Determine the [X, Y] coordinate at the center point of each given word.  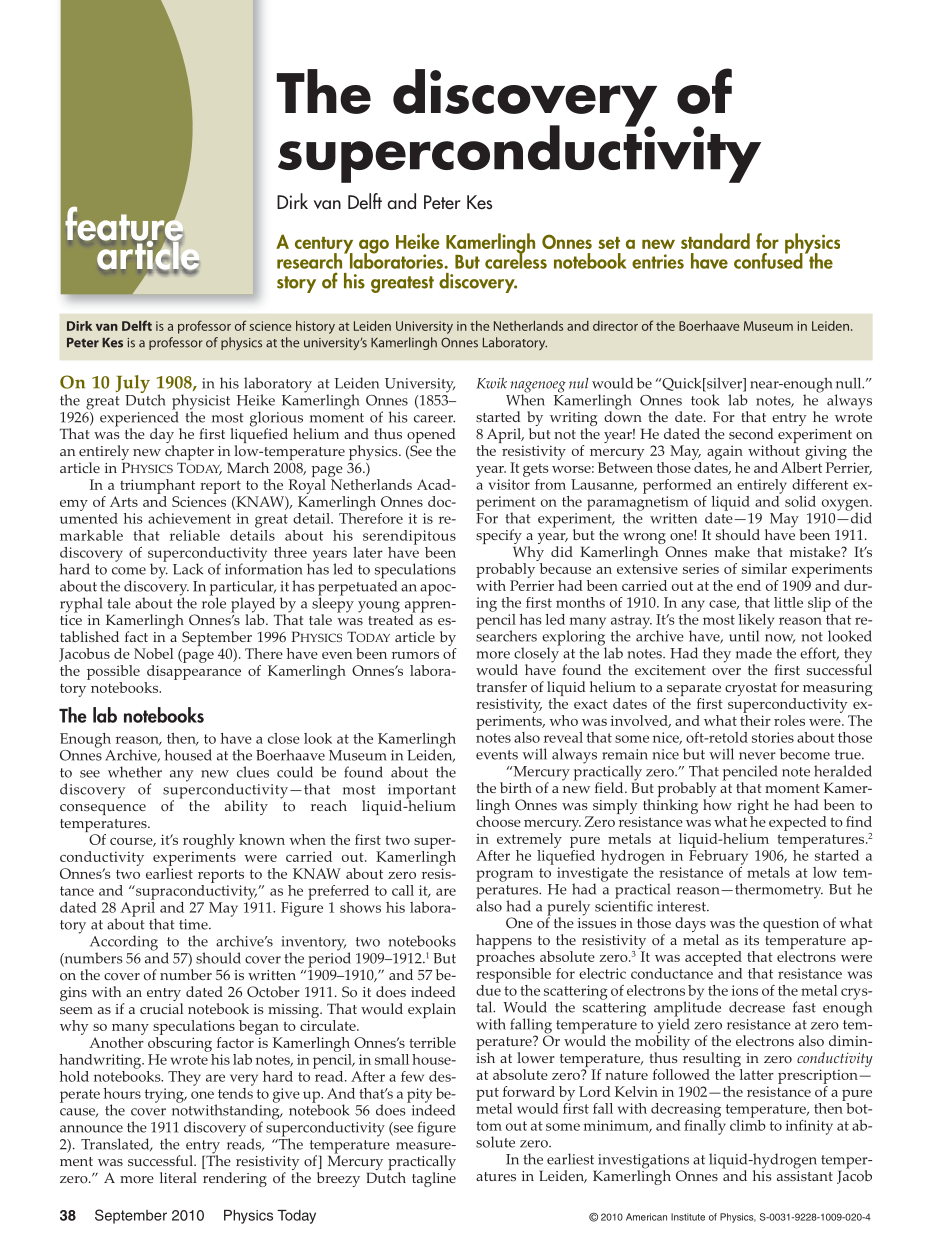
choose [498, 821]
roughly [209, 841]
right [753, 808]
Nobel [153, 653]
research [311, 260]
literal [178, 1177]
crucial [161, 1008]
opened [431, 437]
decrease [757, 1007]
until [744, 636]
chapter [189, 454]
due [488, 989]
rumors [415, 655]
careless [516, 260]
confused [768, 259]
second [751, 434]
